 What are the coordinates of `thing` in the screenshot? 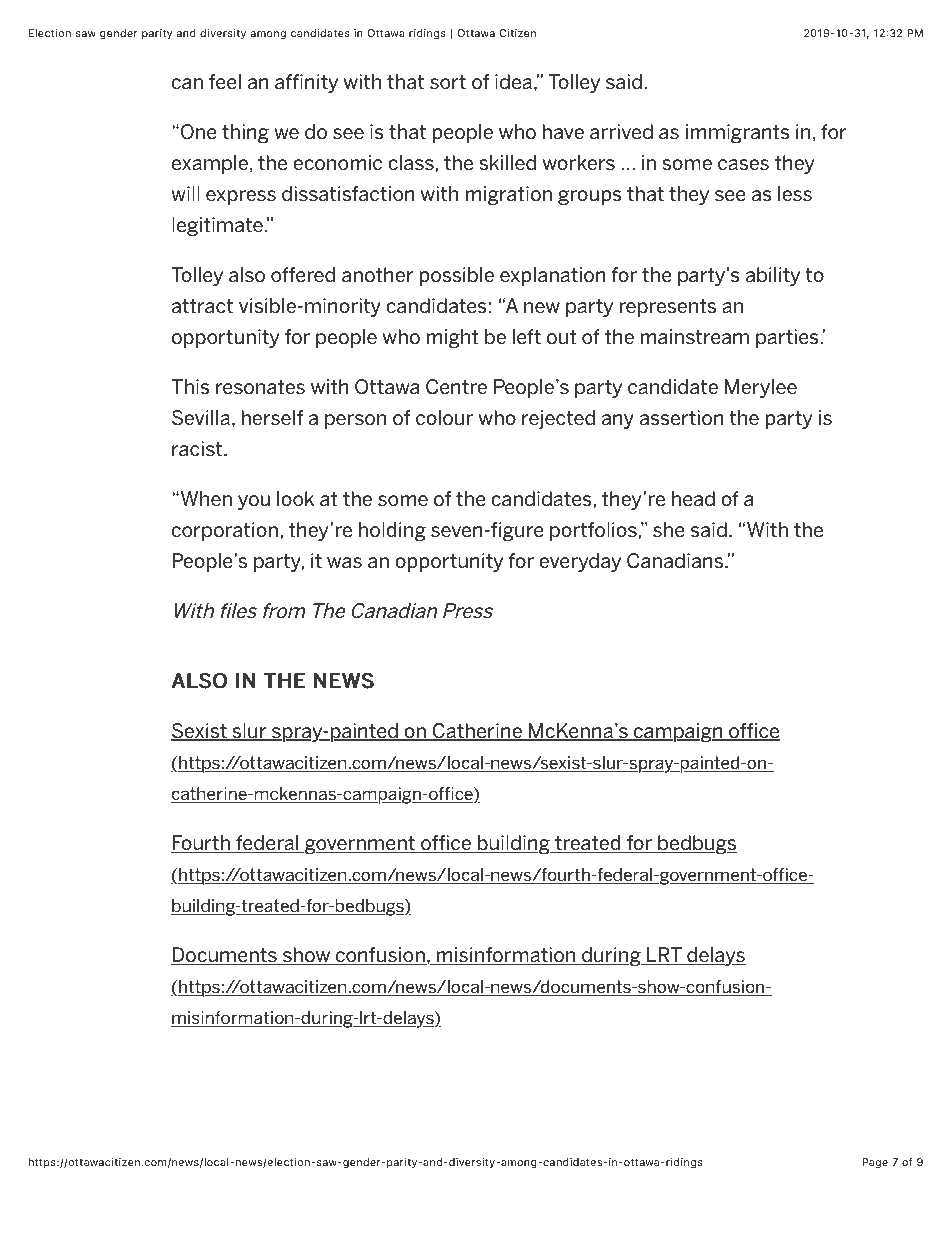 It's located at (245, 133).
